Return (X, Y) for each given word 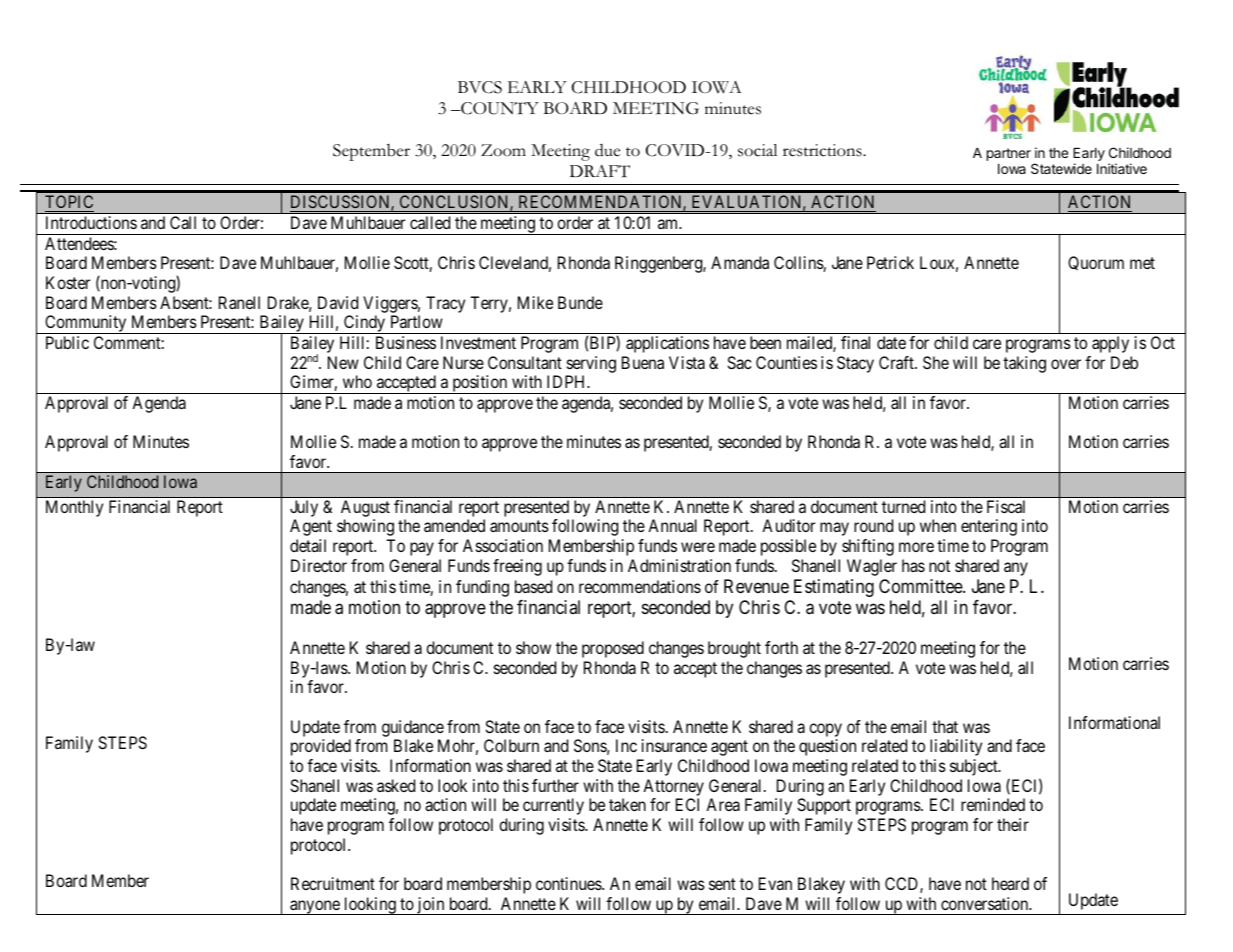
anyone (315, 907)
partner (1009, 154)
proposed (613, 649)
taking (1024, 364)
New (343, 362)
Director (319, 565)
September (371, 152)
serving (591, 364)
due (607, 150)
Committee (921, 586)
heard (1010, 883)
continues (569, 883)
